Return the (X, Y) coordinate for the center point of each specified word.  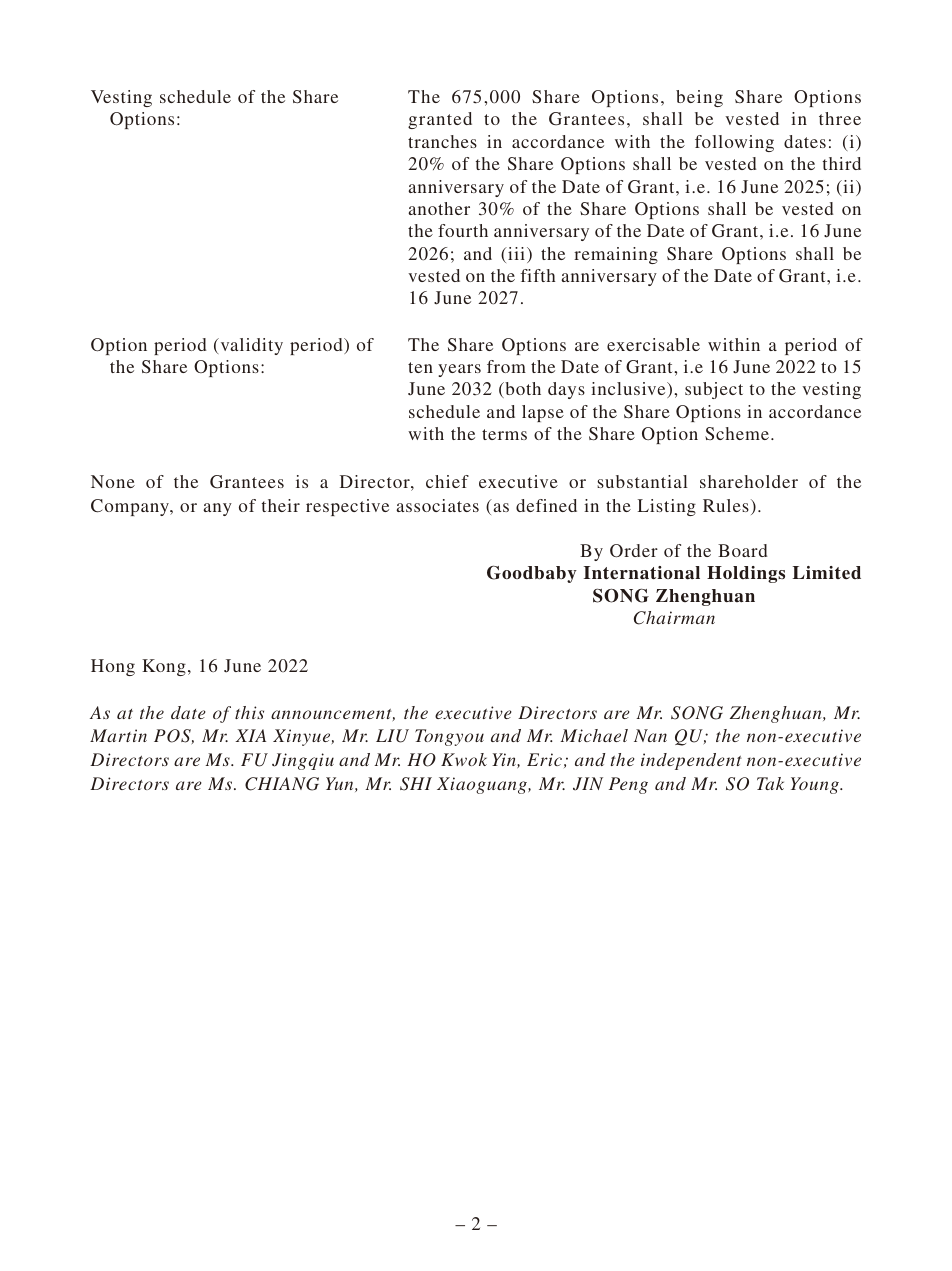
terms (504, 434)
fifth (538, 275)
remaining (616, 255)
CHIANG (282, 784)
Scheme (737, 433)
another (439, 208)
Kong (164, 667)
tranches (442, 141)
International (642, 573)
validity (250, 346)
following (734, 143)
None (113, 481)
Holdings (746, 574)
